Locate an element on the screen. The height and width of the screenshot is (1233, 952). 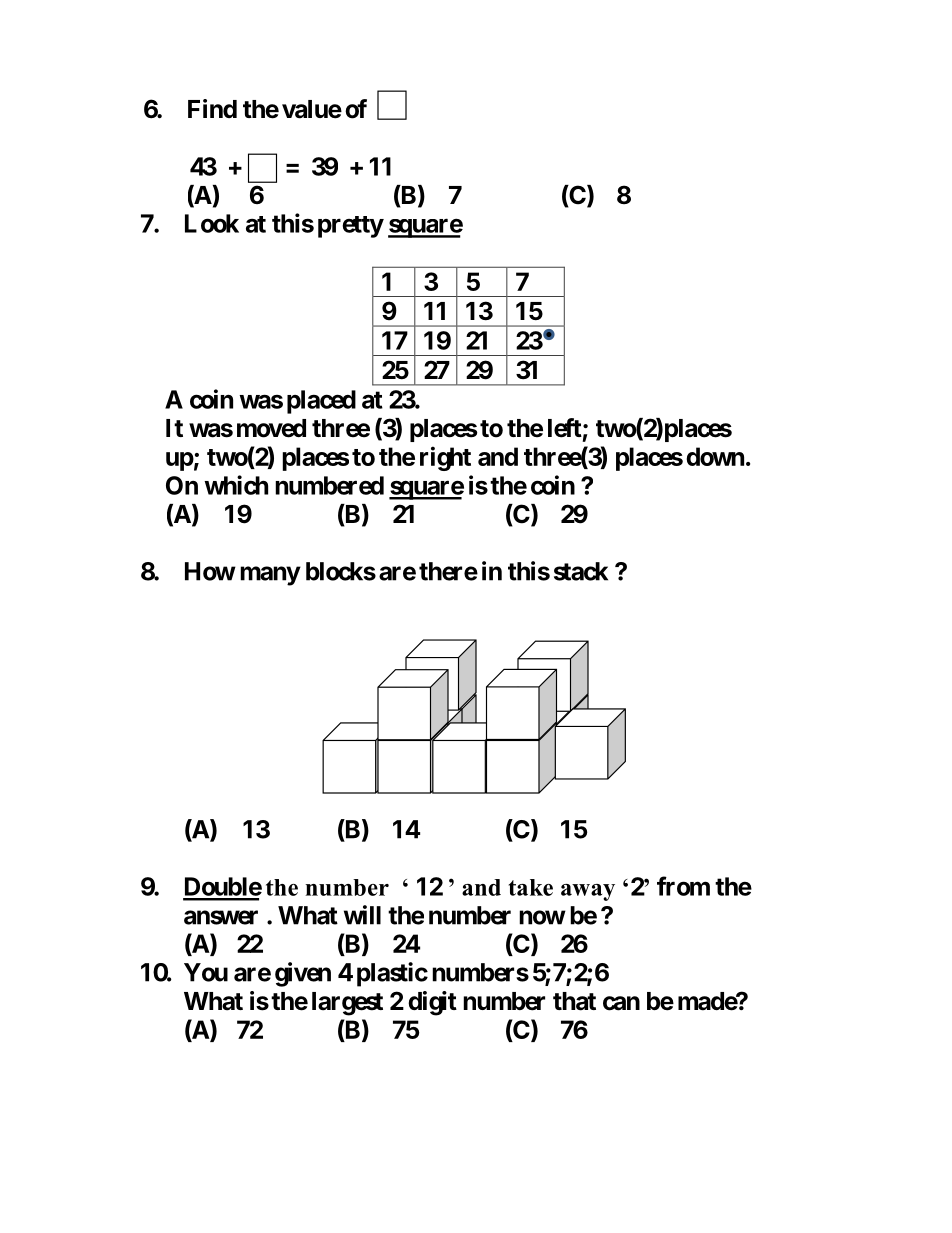
given is located at coordinates (303, 974).
